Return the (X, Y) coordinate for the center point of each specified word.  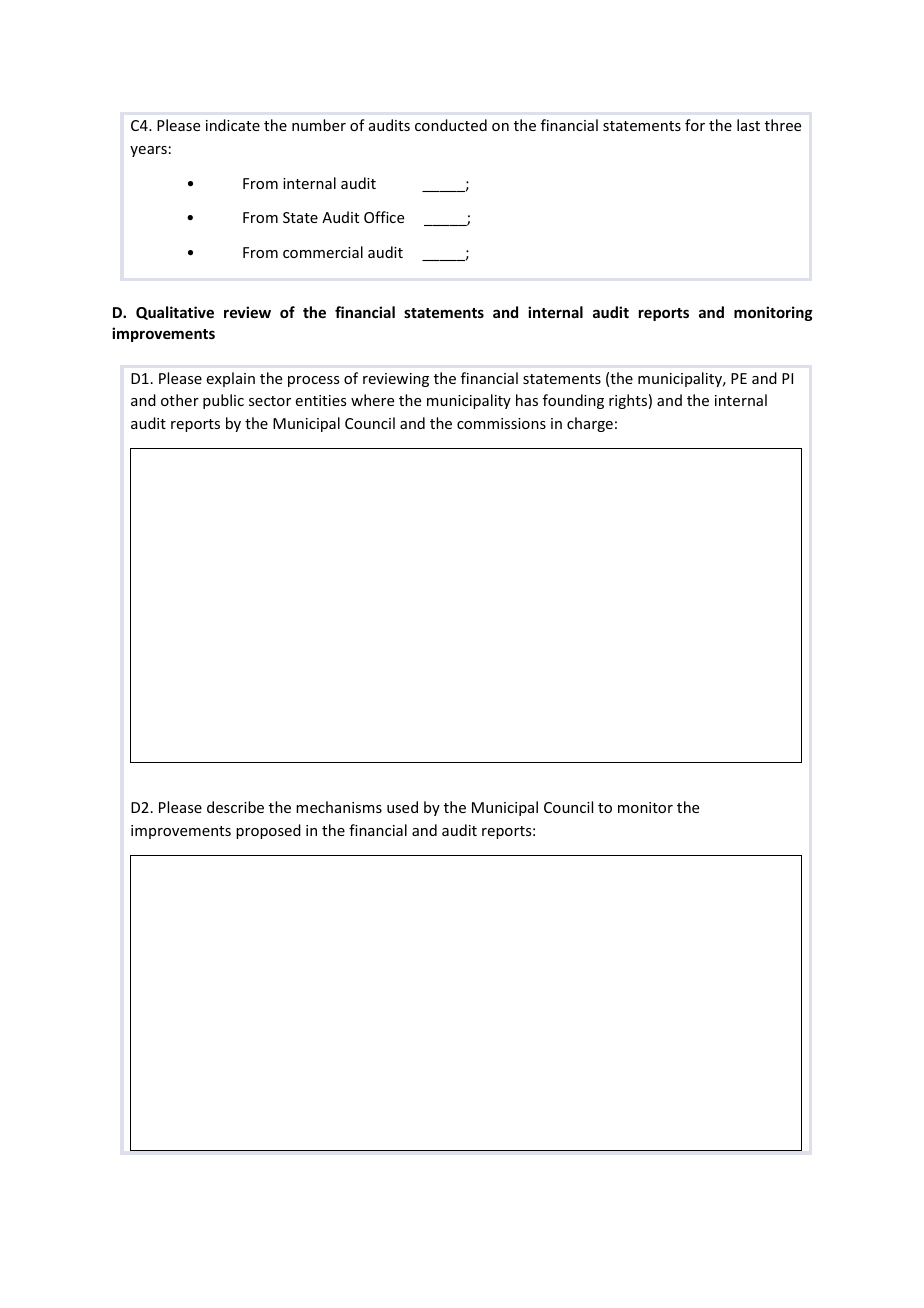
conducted (451, 125)
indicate (233, 125)
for (695, 125)
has (527, 400)
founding (573, 401)
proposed (268, 831)
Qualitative (175, 313)
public (223, 401)
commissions (501, 423)
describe (235, 807)
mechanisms (339, 807)
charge (590, 424)
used (402, 807)
